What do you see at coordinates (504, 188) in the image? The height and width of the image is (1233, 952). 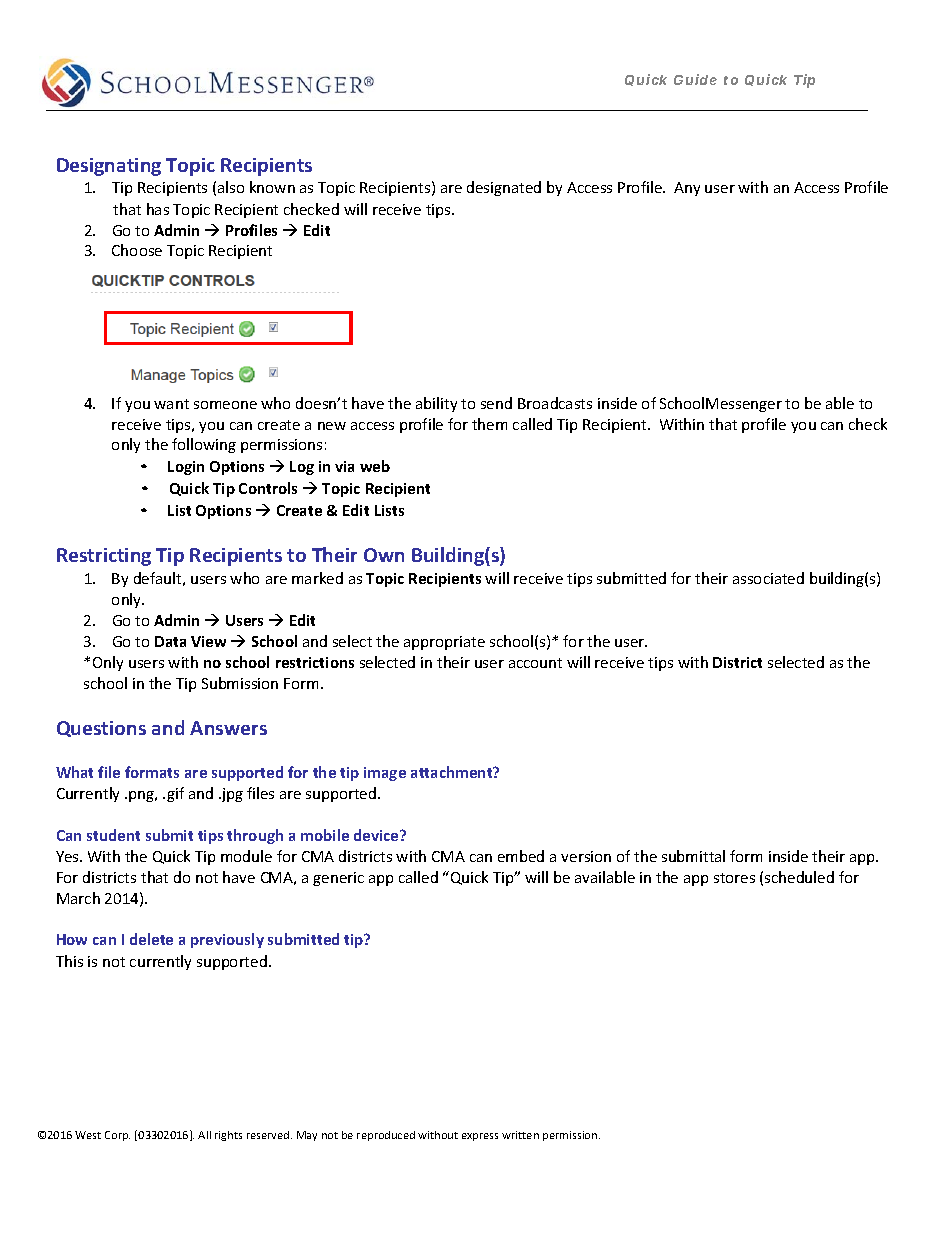 I see `designated` at bounding box center [504, 188].
